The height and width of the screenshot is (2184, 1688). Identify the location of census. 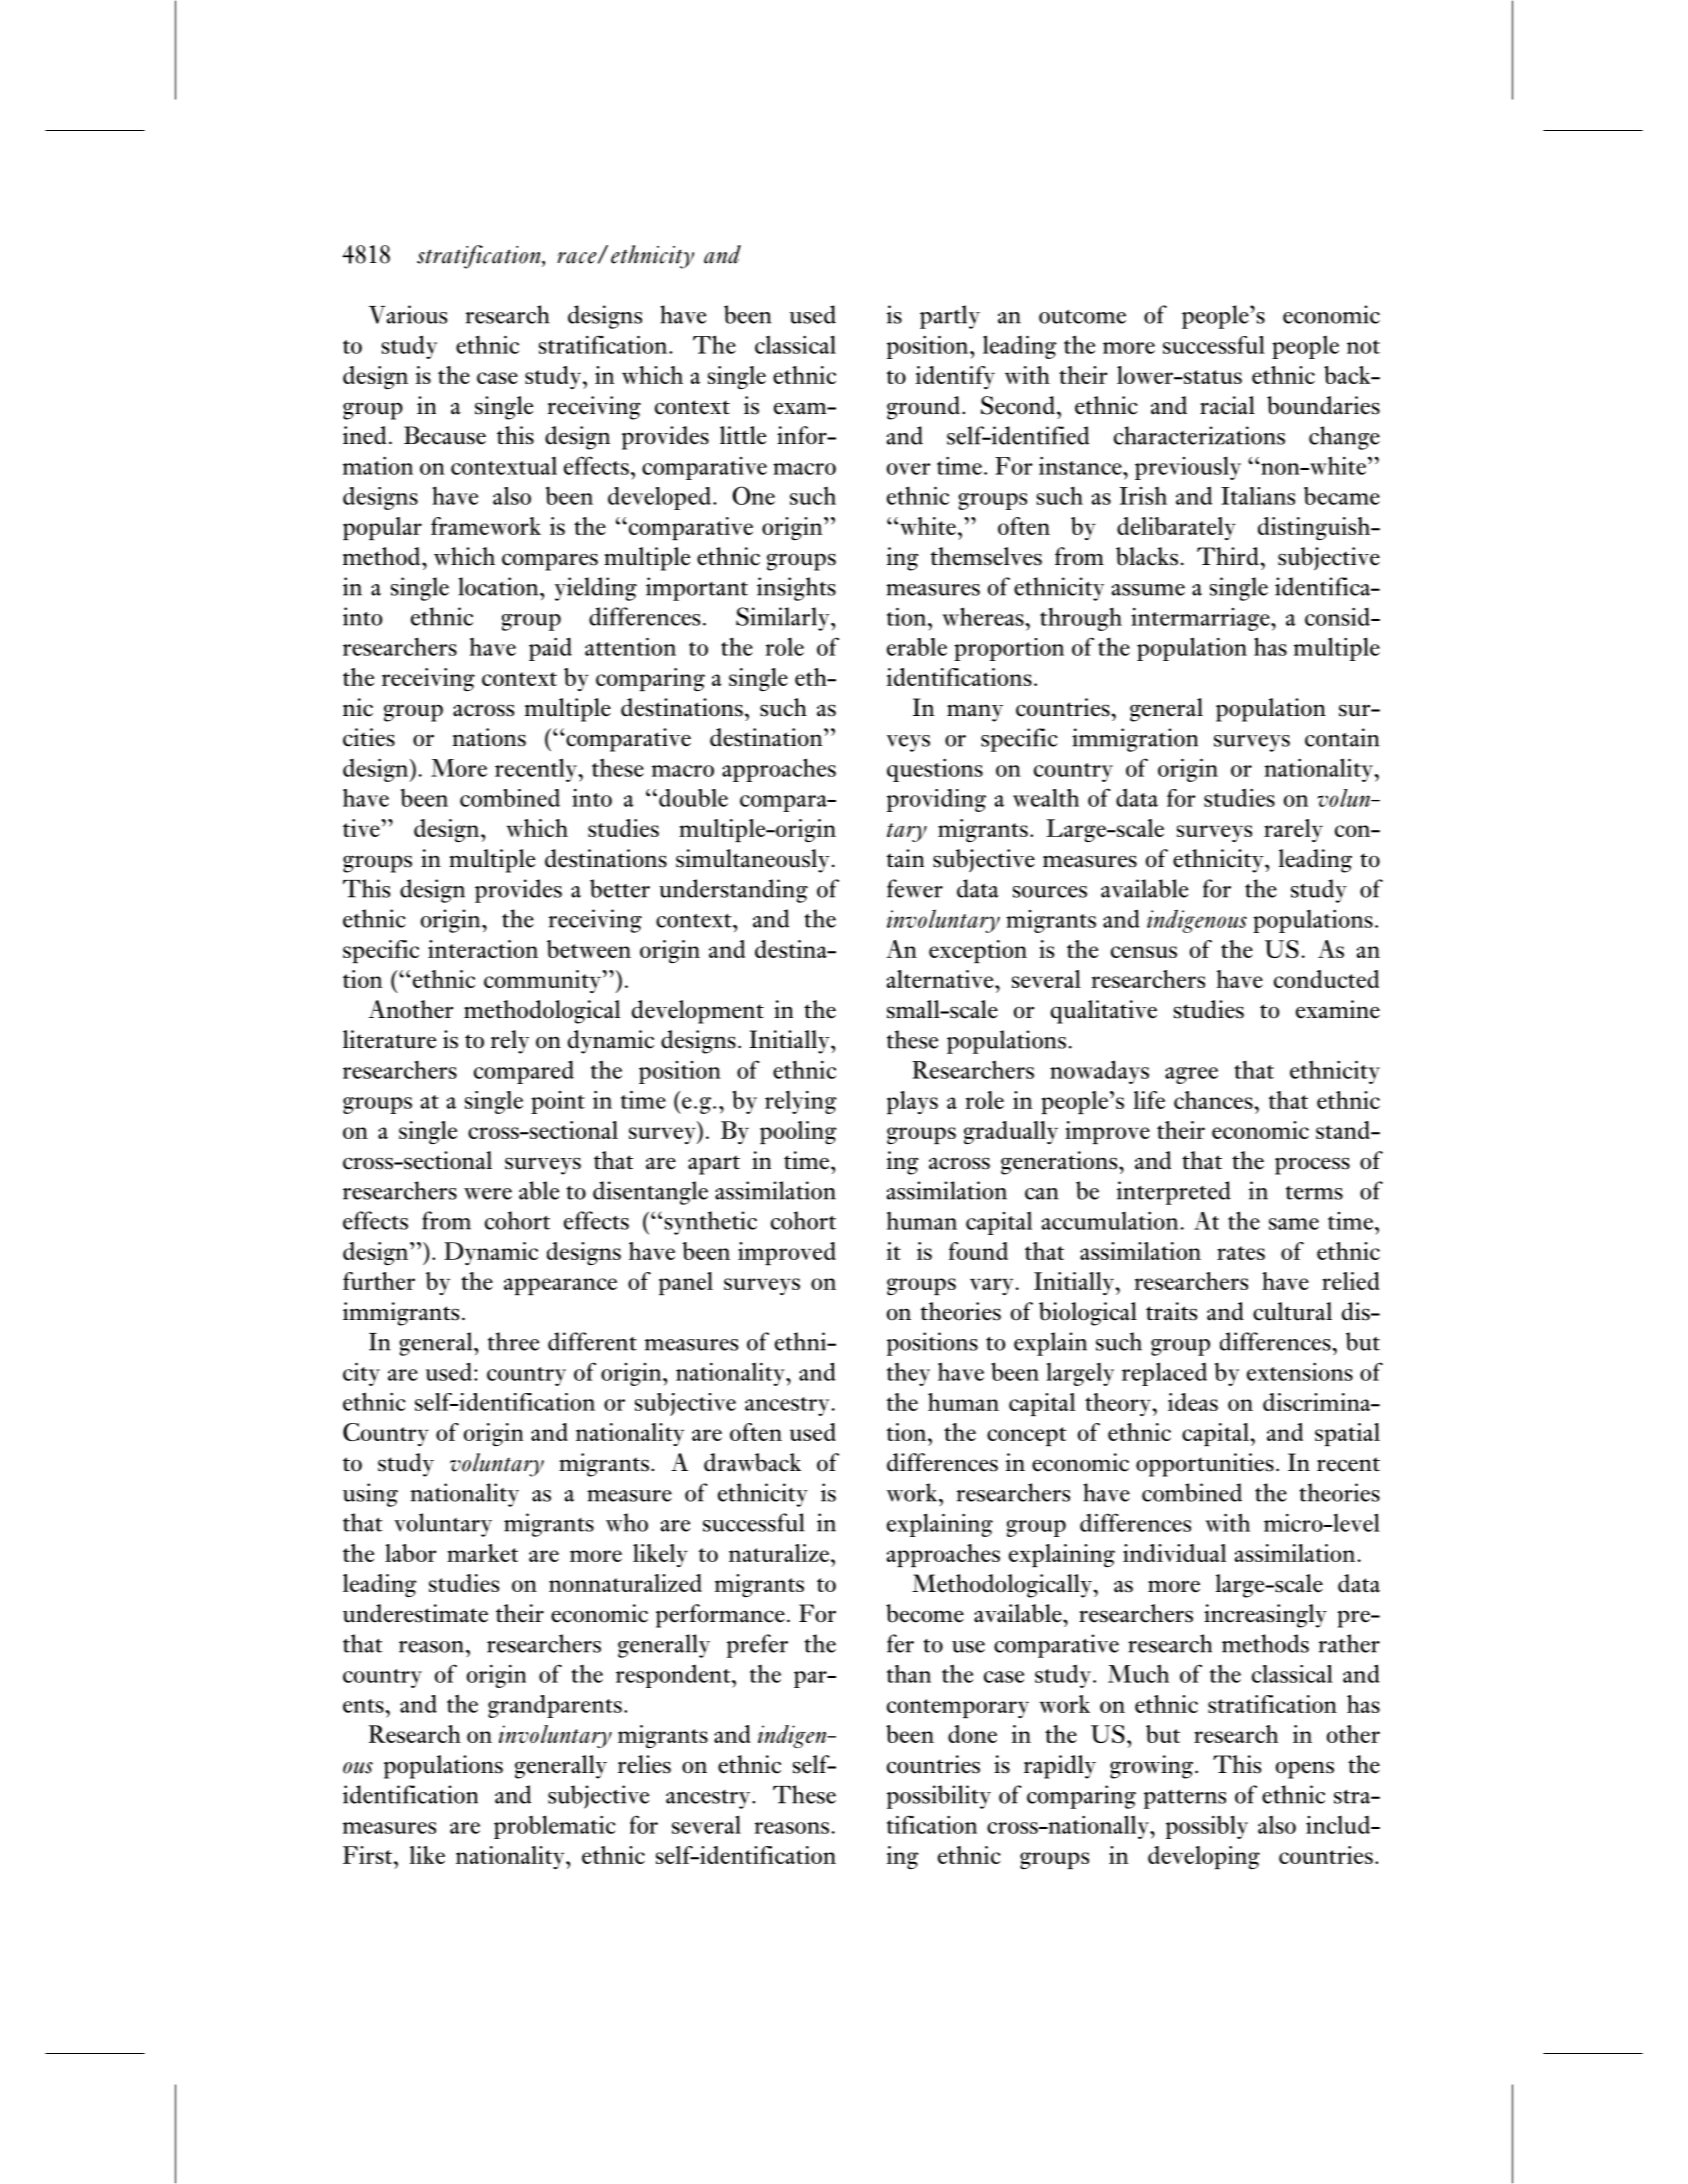
(1144, 952).
